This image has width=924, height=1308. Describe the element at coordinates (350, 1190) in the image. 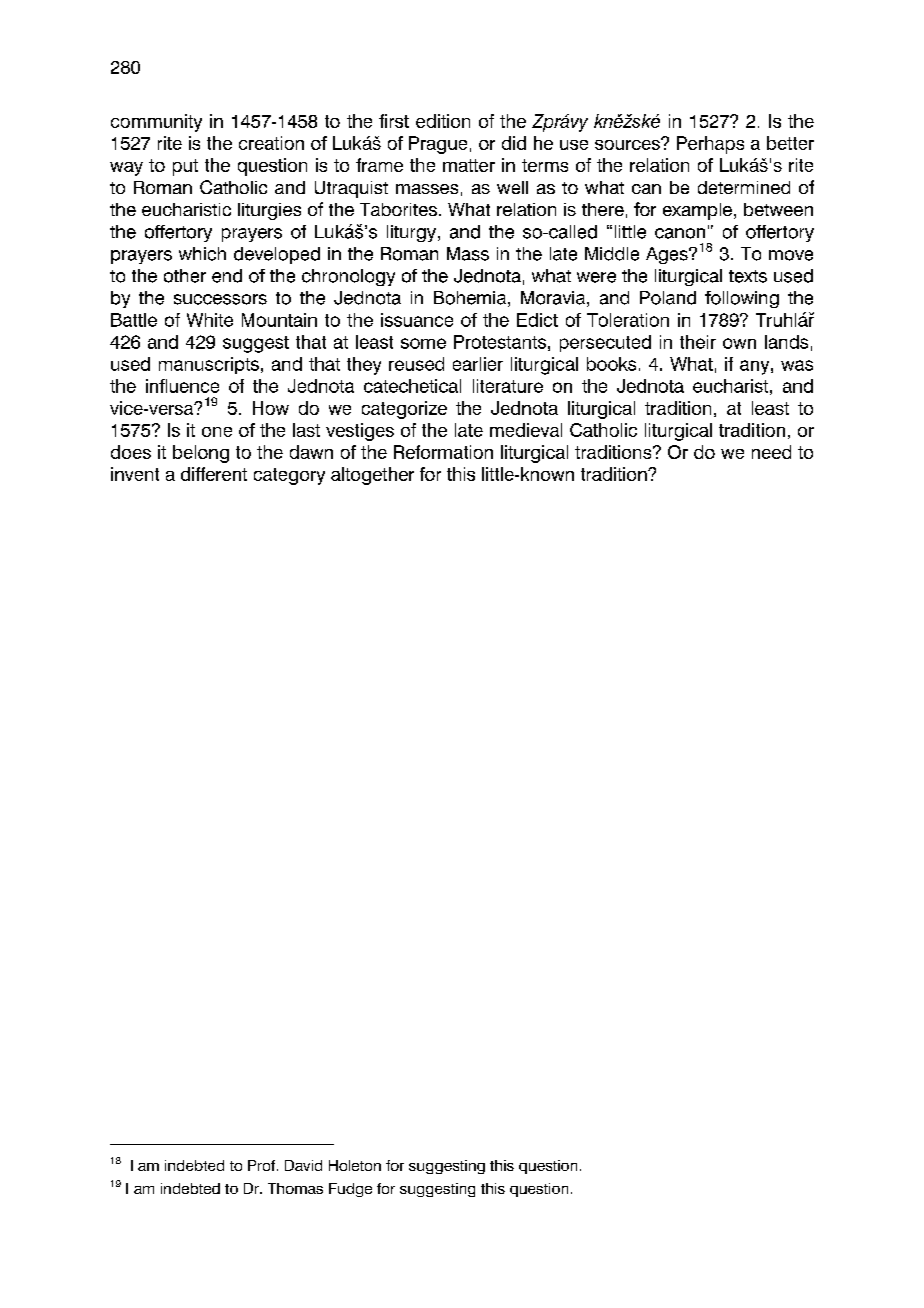

I see `Fudge` at that location.
